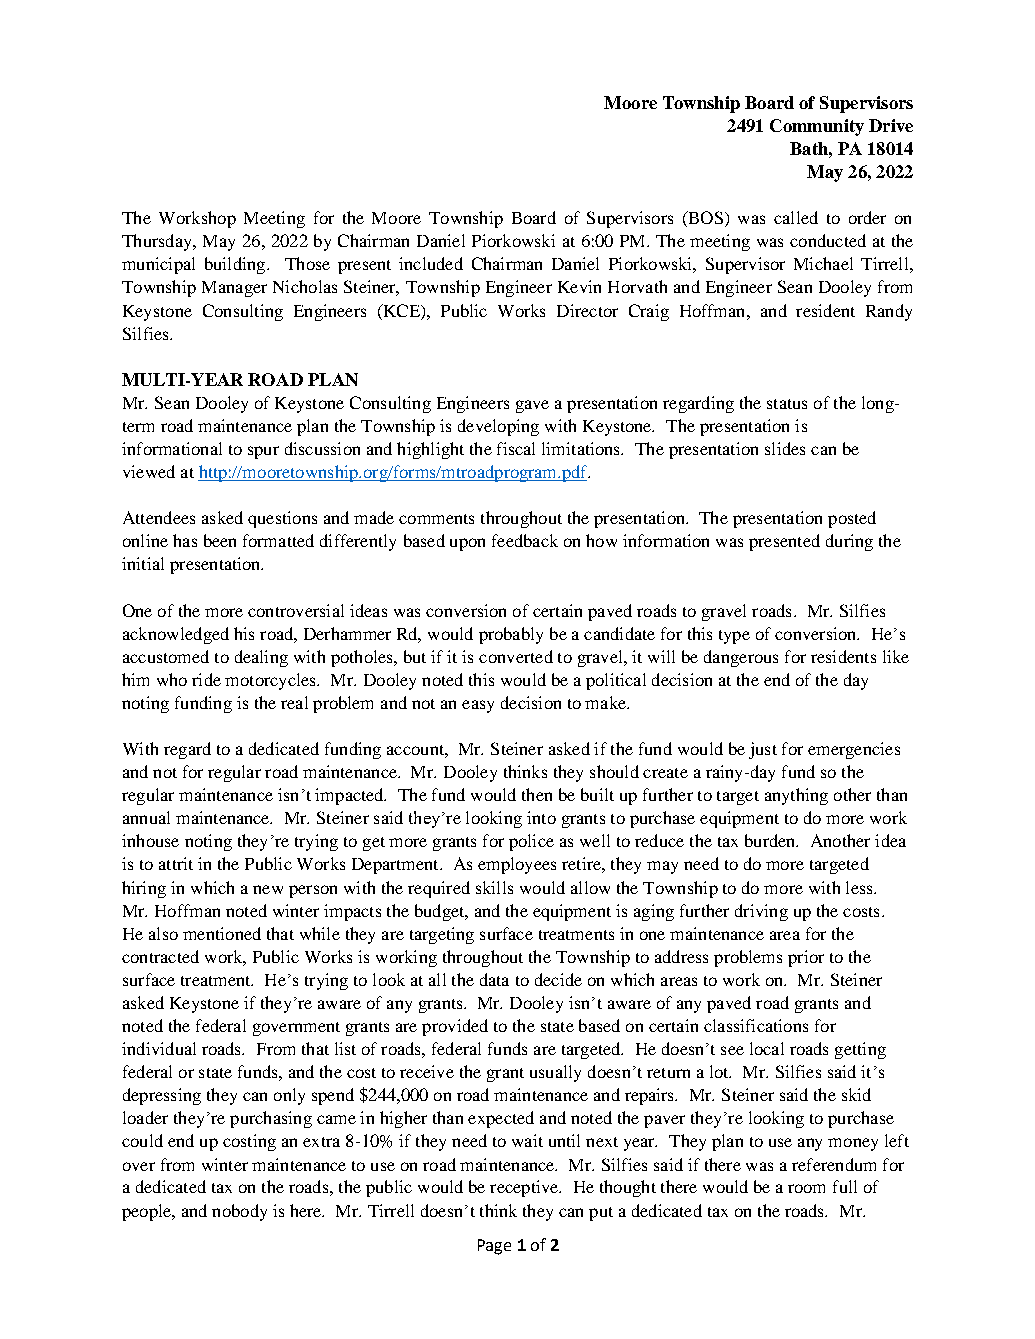 Image resolution: width=1035 pixels, height=1339 pixels. I want to click on ride, so click(206, 679).
